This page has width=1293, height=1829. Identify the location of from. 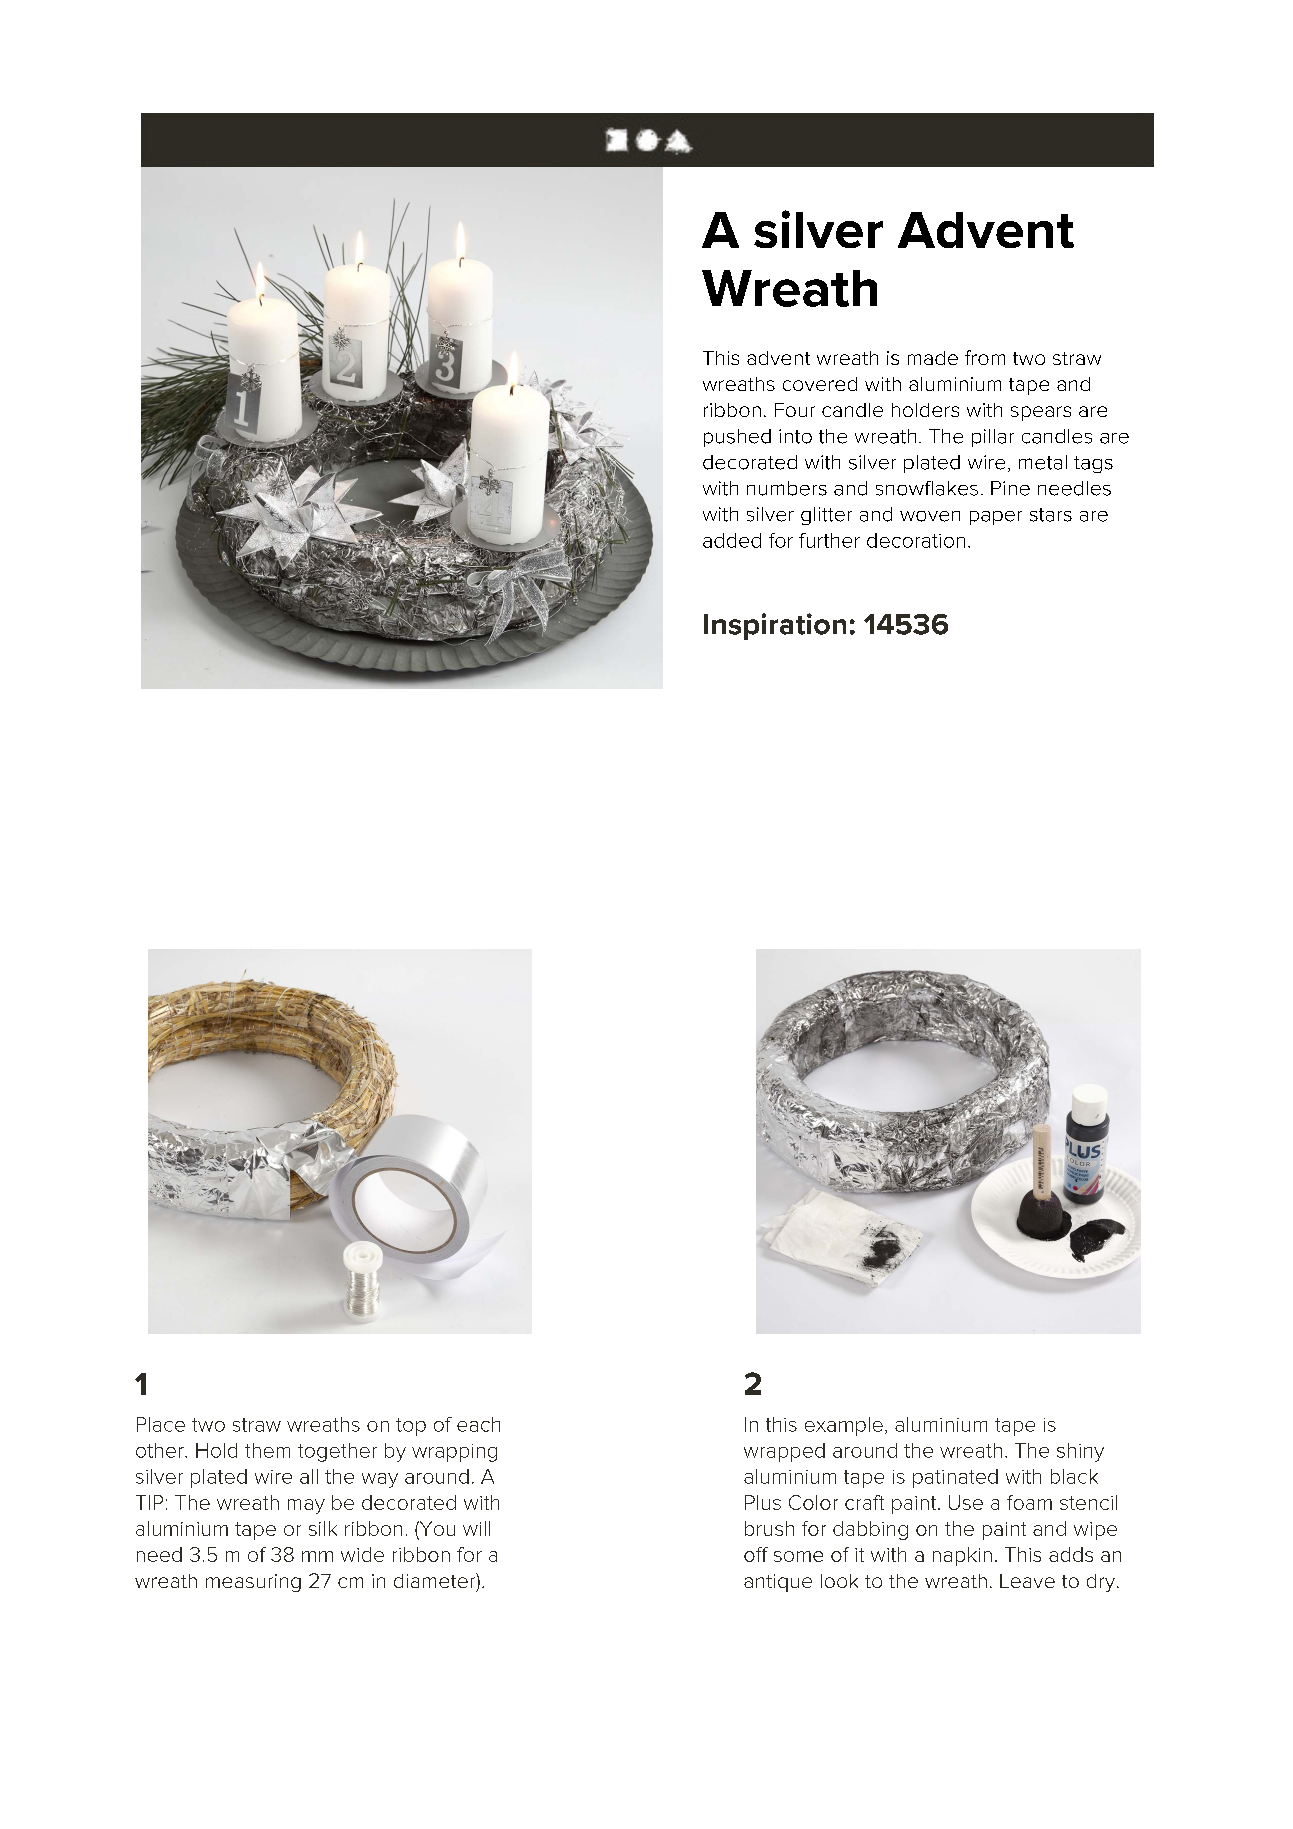
(985, 357).
